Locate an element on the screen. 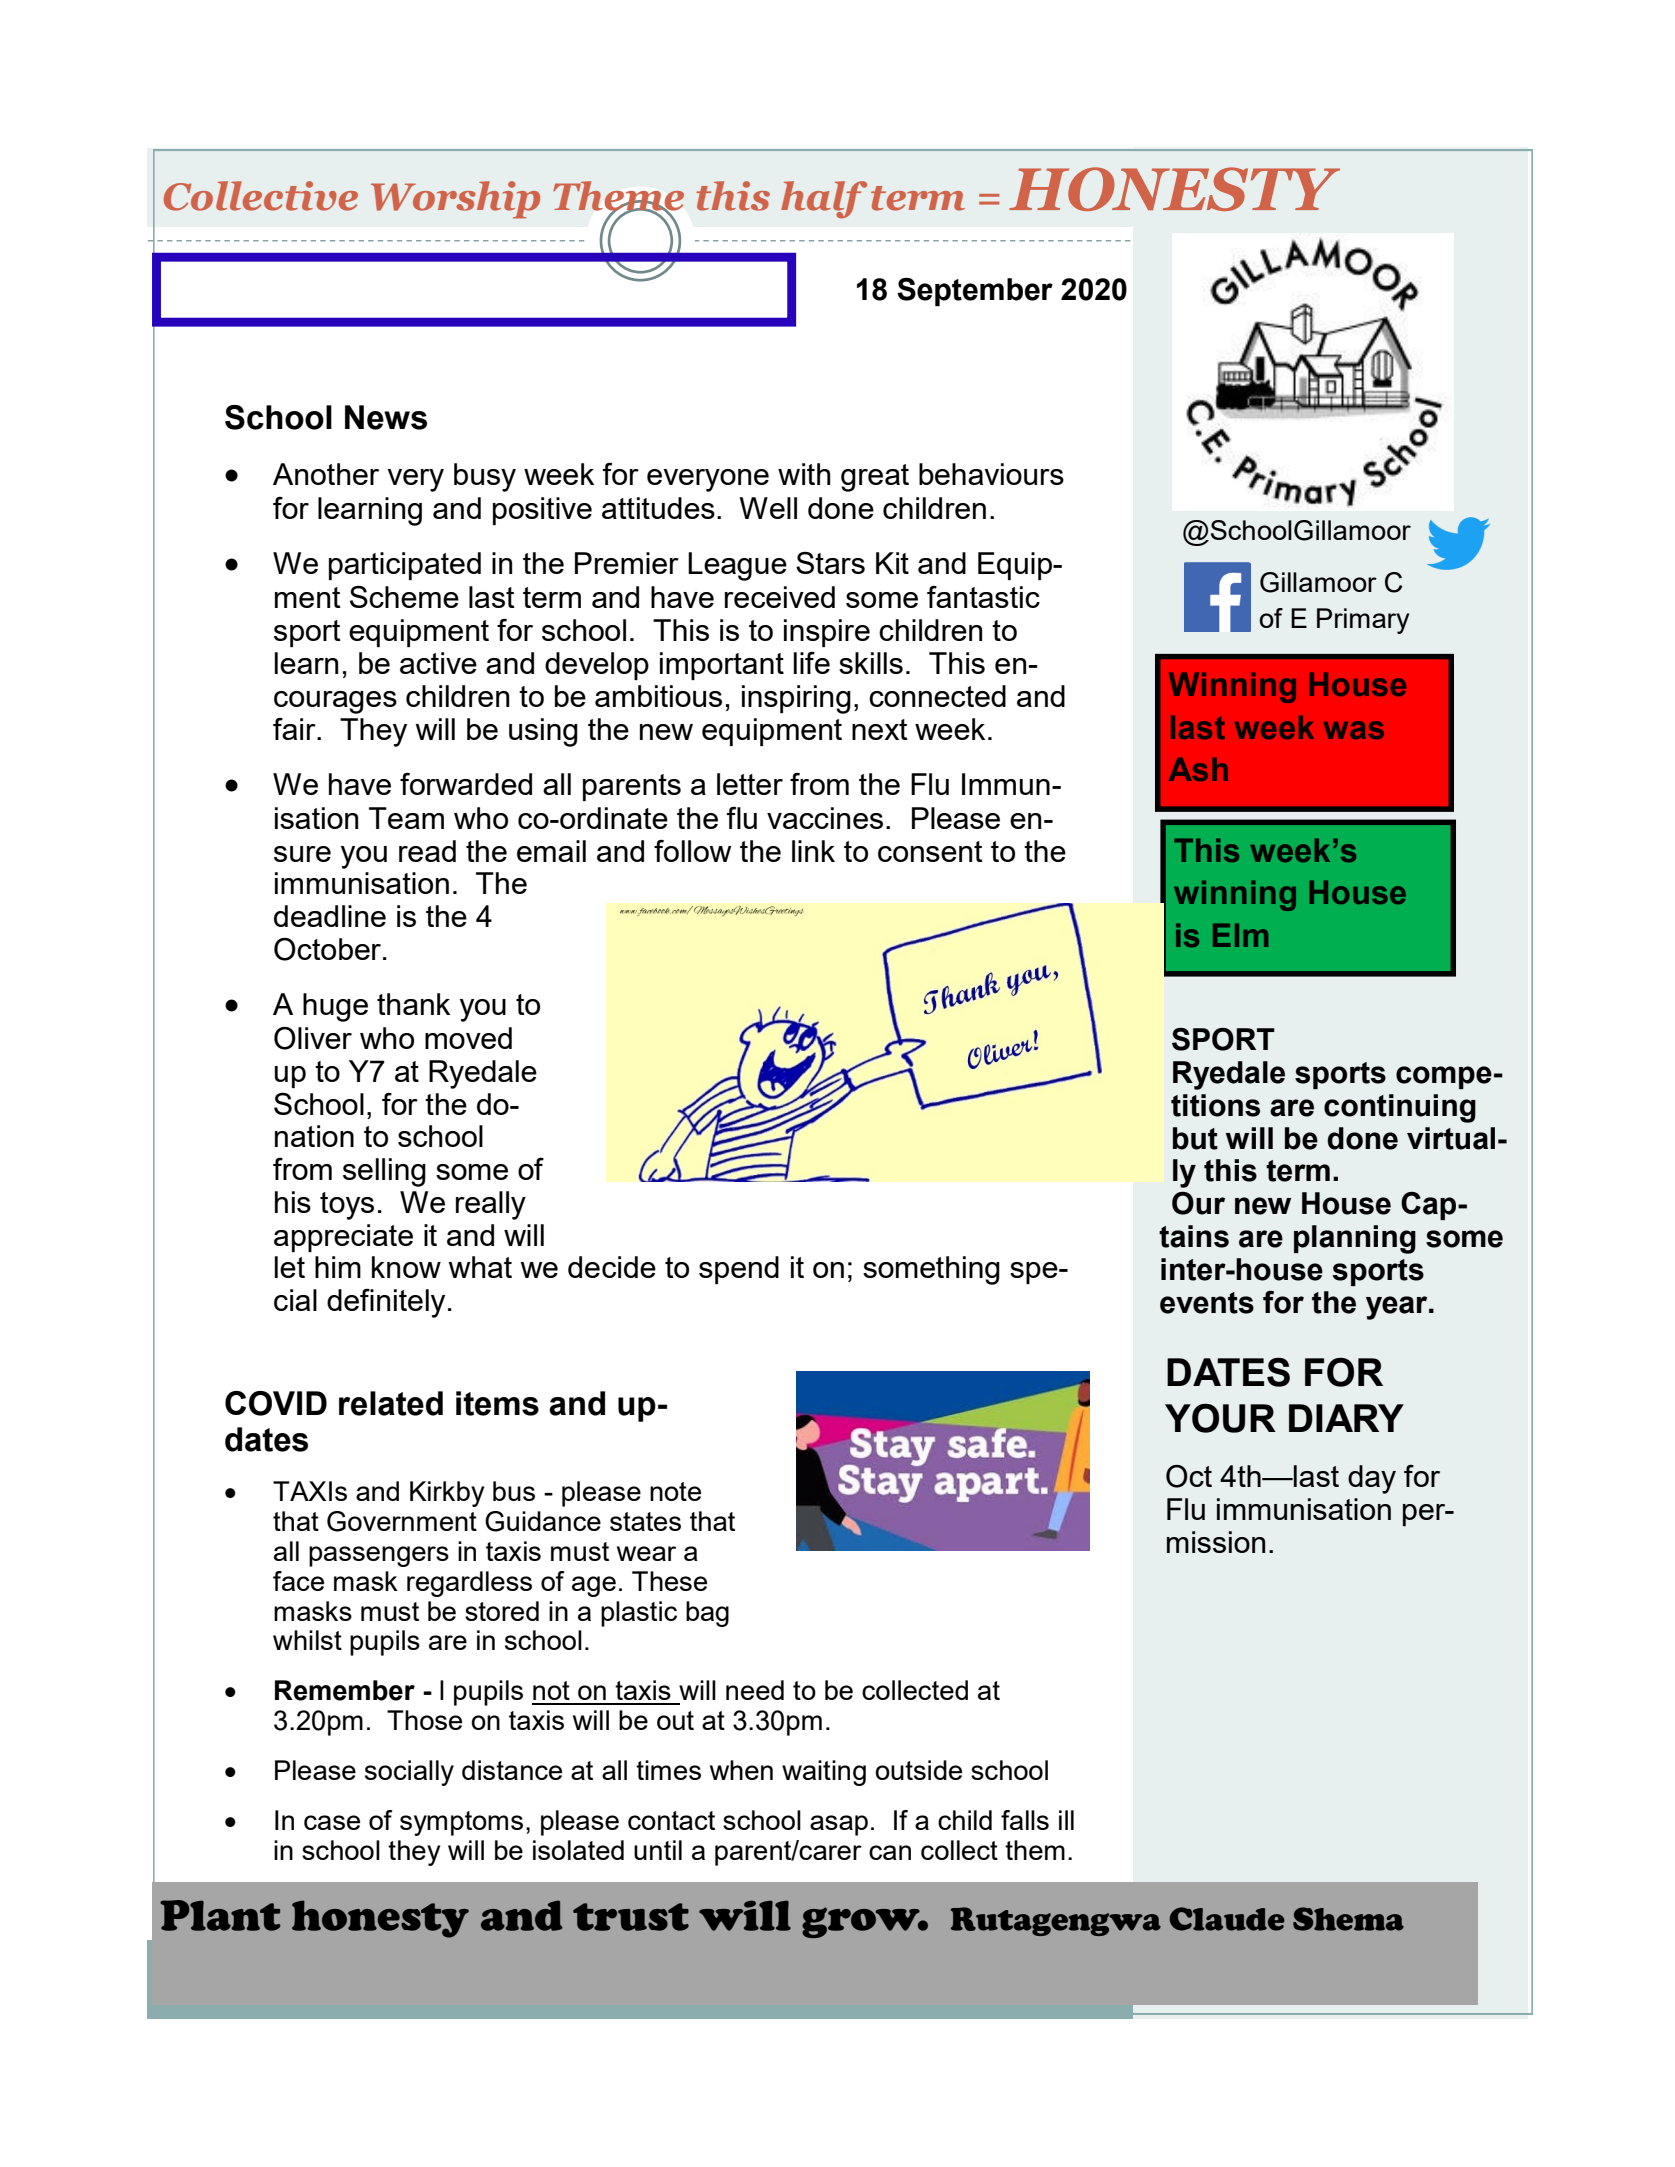 Image resolution: width=1675 pixels, height=2167 pixels. September is located at coordinates (975, 291).
